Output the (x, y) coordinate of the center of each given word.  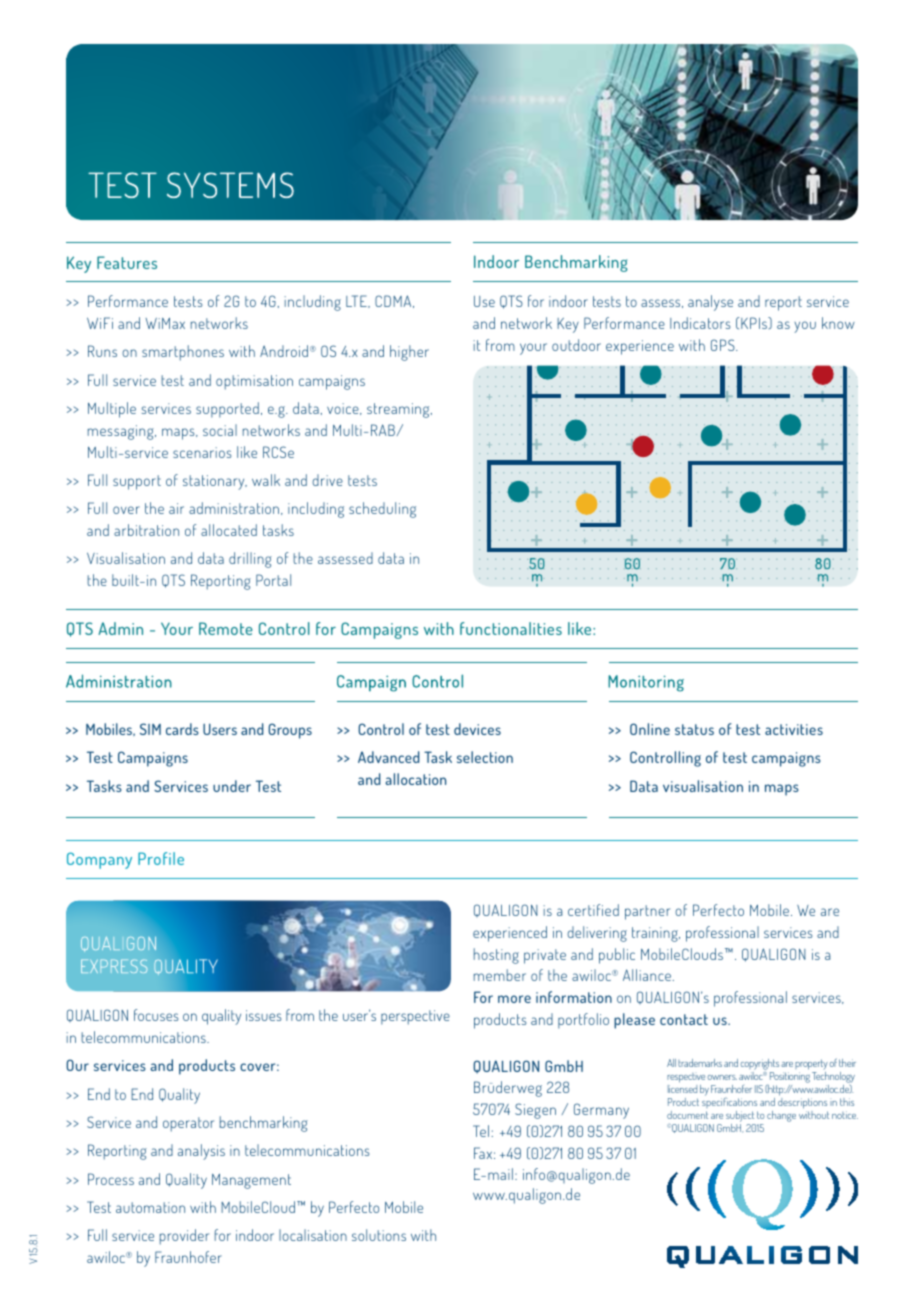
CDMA (394, 301)
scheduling (382, 510)
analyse (710, 303)
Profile (161, 858)
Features (127, 262)
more (514, 999)
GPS (724, 345)
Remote (225, 628)
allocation (416, 779)
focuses (156, 1015)
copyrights (760, 1064)
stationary (215, 482)
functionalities (511, 628)
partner (647, 912)
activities (794, 729)
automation (150, 1207)
